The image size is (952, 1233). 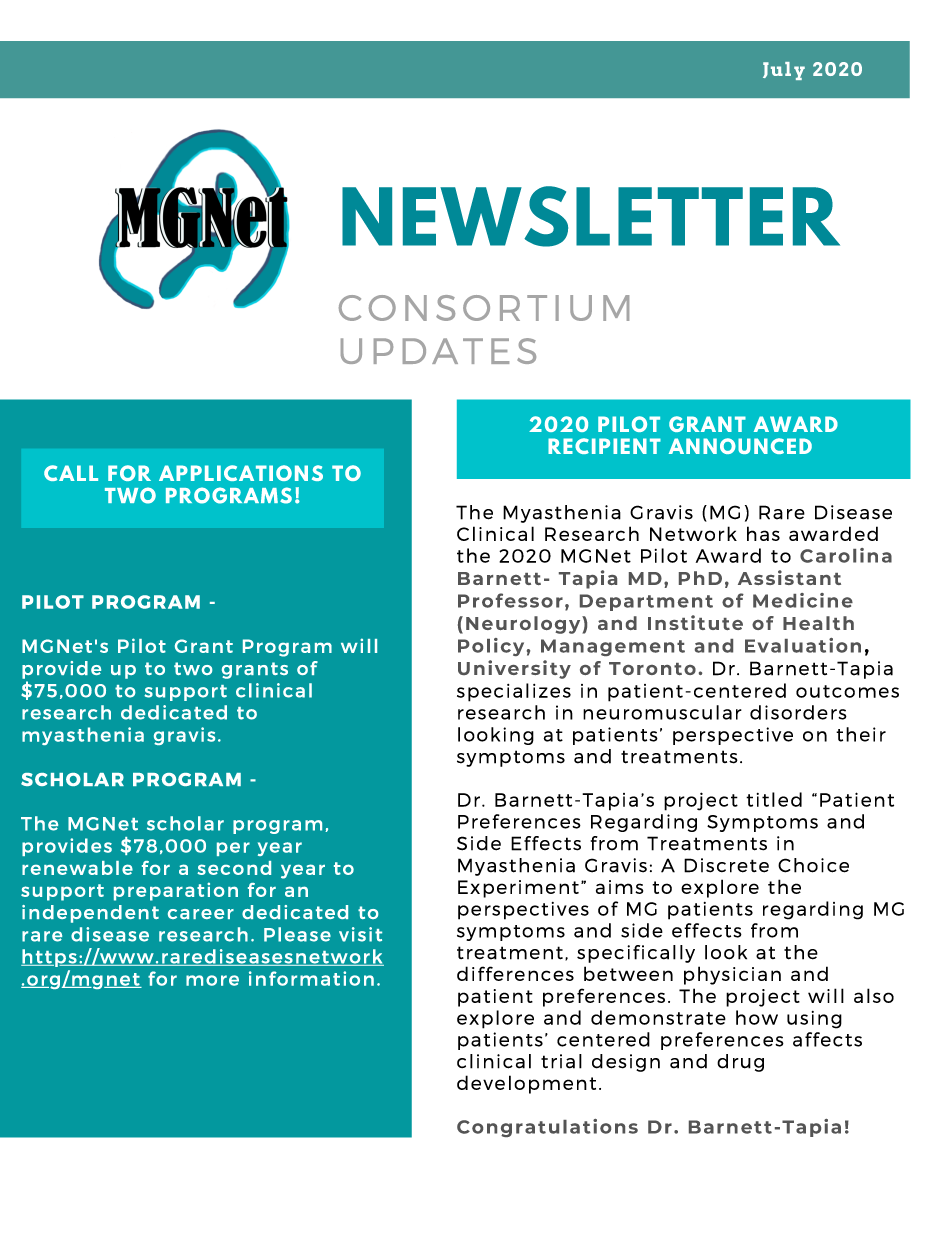 What do you see at coordinates (176, 891) in the screenshot?
I see `preparation` at bounding box center [176, 891].
